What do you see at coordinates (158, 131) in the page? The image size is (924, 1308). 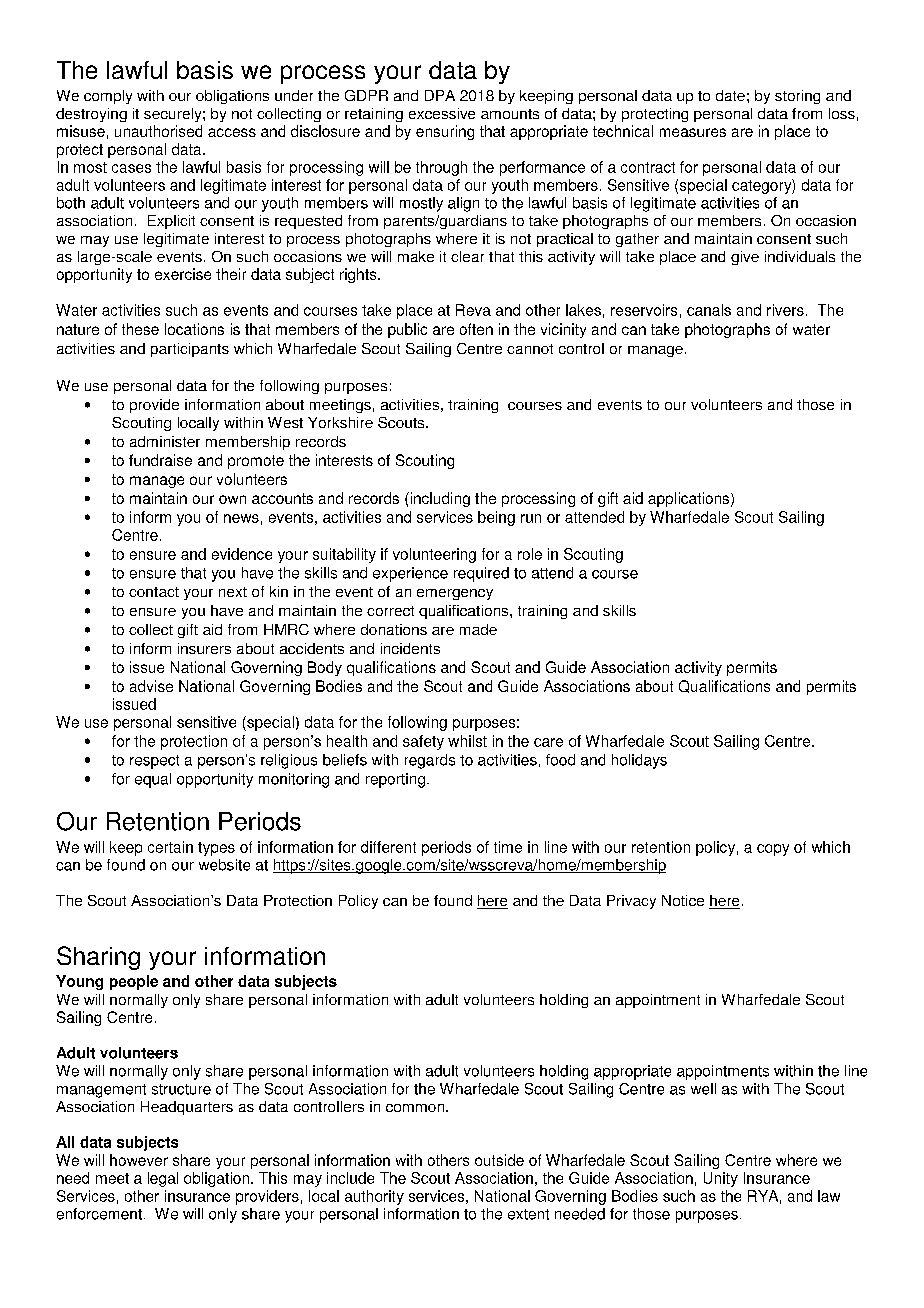 I see `unauthorised` at bounding box center [158, 131].
